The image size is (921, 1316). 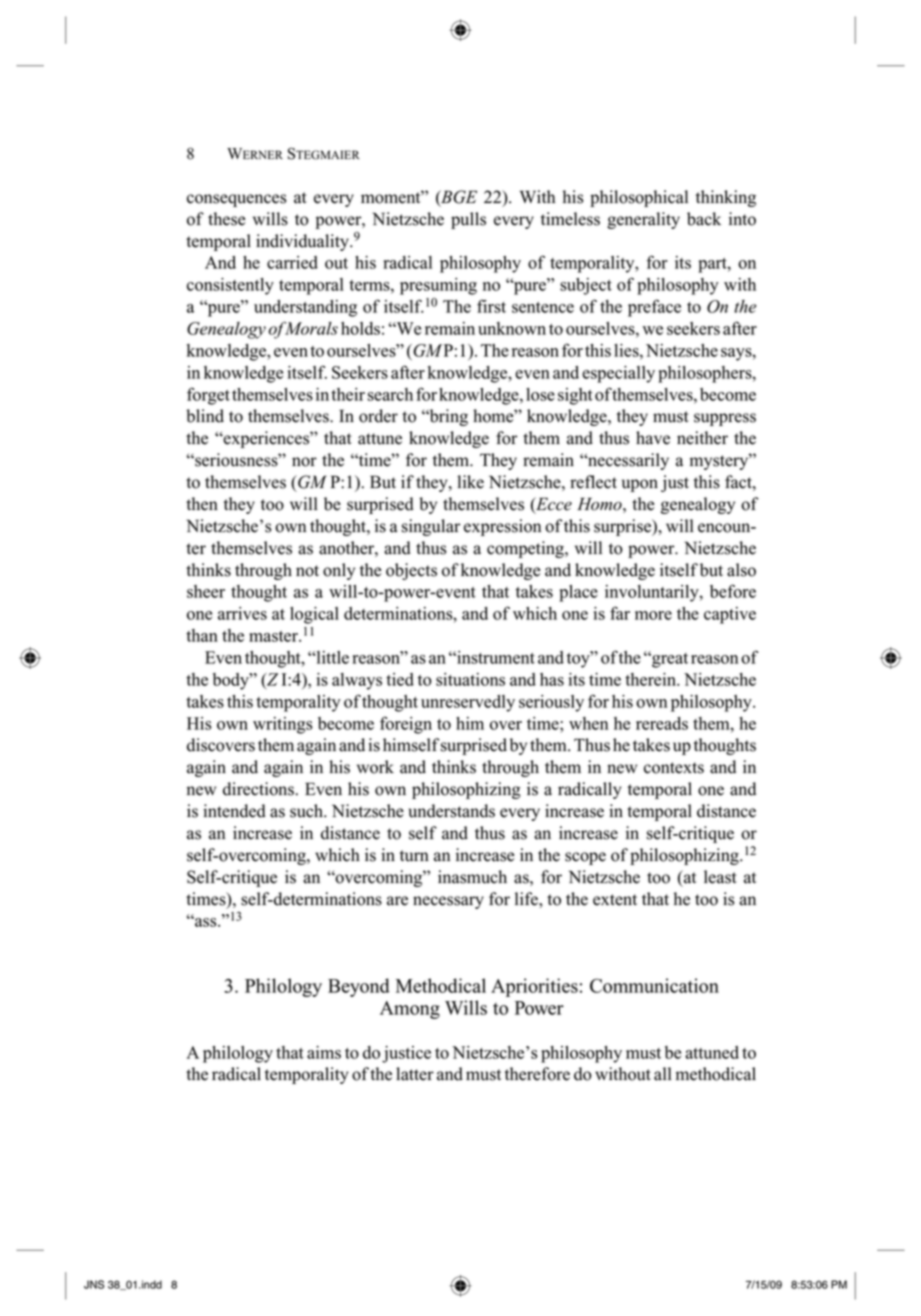 What do you see at coordinates (468, 220) in the page?
I see `pulls` at bounding box center [468, 220].
